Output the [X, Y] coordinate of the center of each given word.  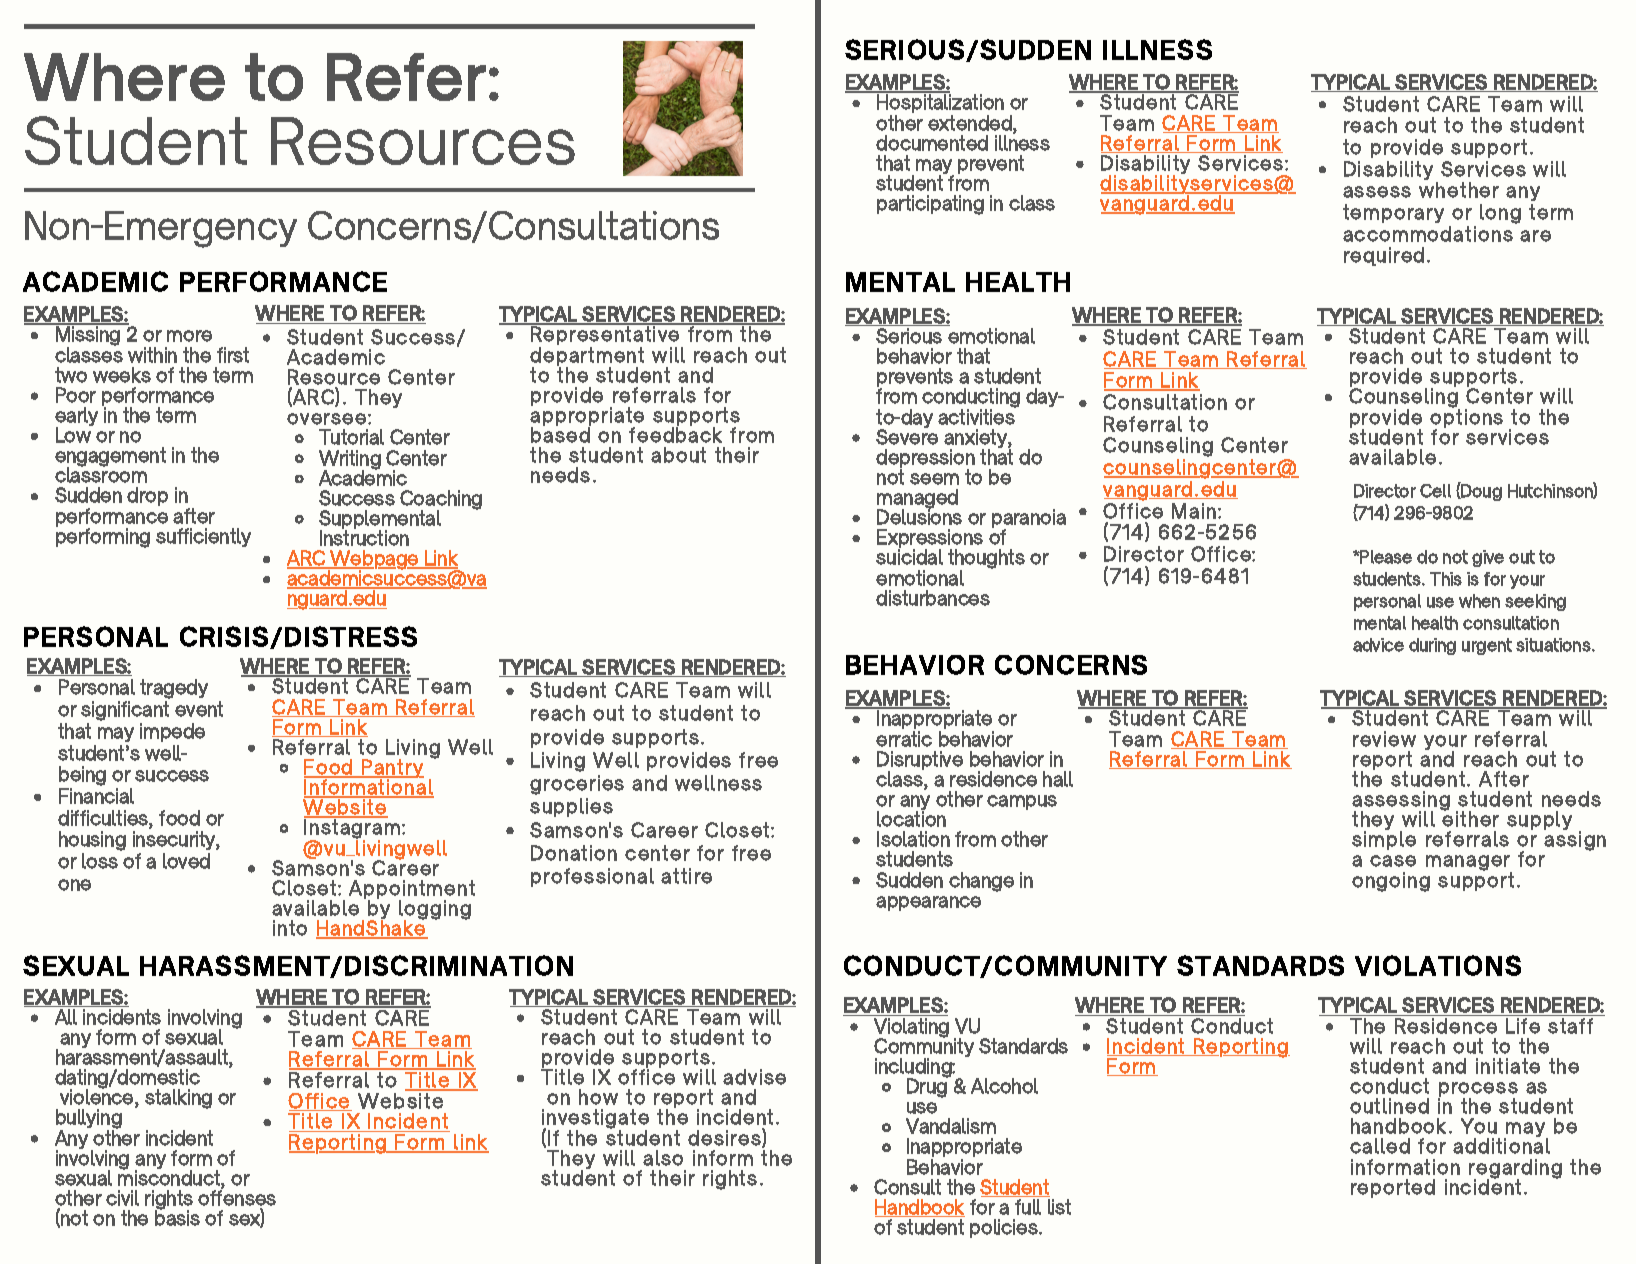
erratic [904, 739]
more [189, 336]
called [1380, 1146]
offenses [237, 1198]
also [663, 1158]
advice [1378, 645]
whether [1459, 190]
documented [932, 143]
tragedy [174, 690]
